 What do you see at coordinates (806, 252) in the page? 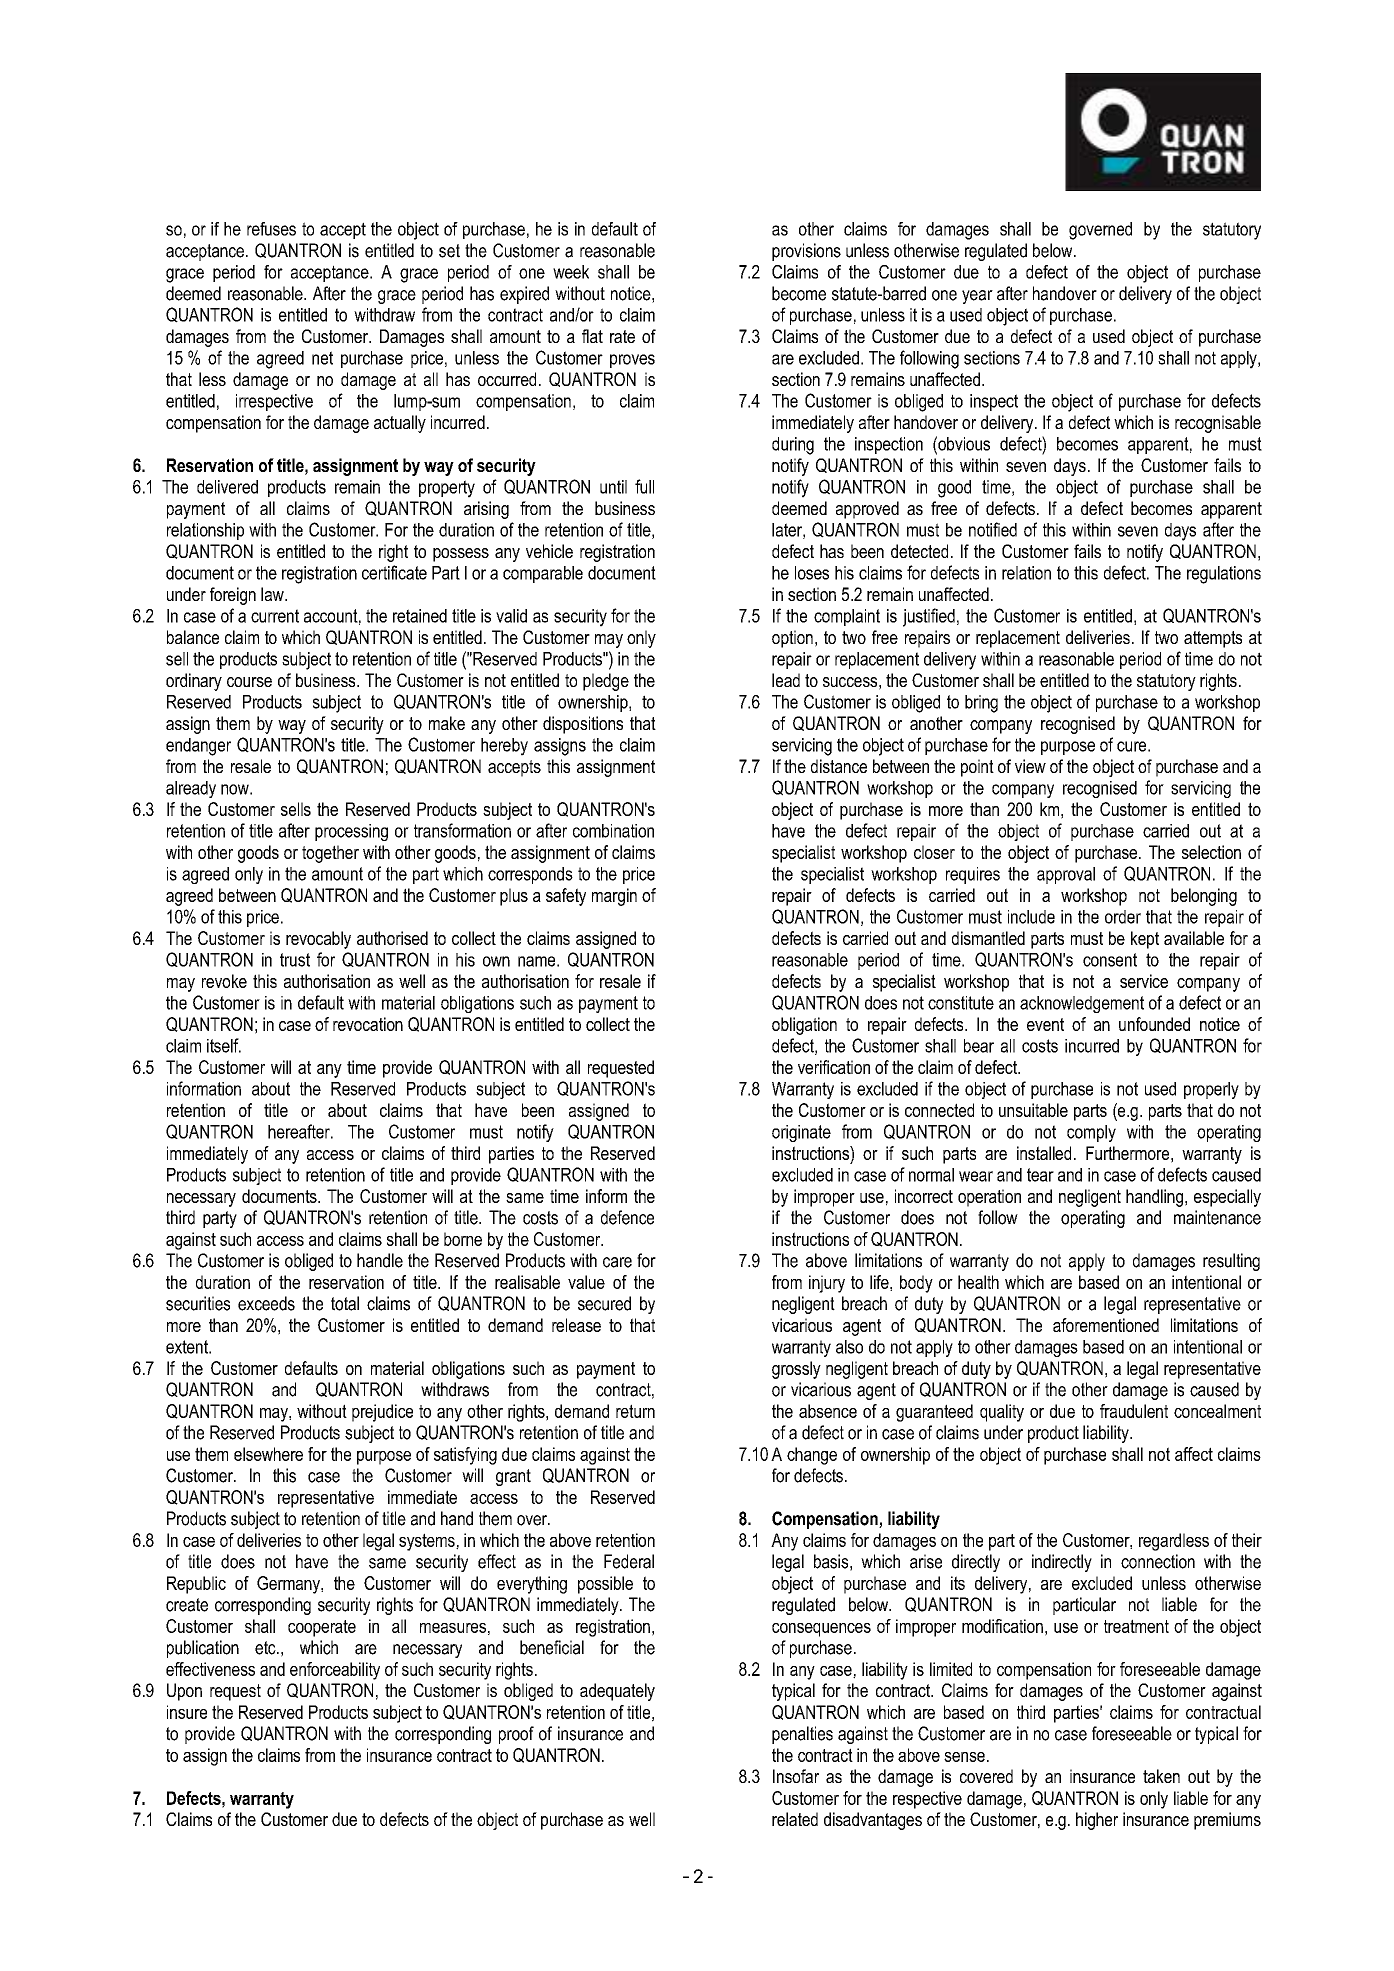
I see `provisions` at bounding box center [806, 252].
